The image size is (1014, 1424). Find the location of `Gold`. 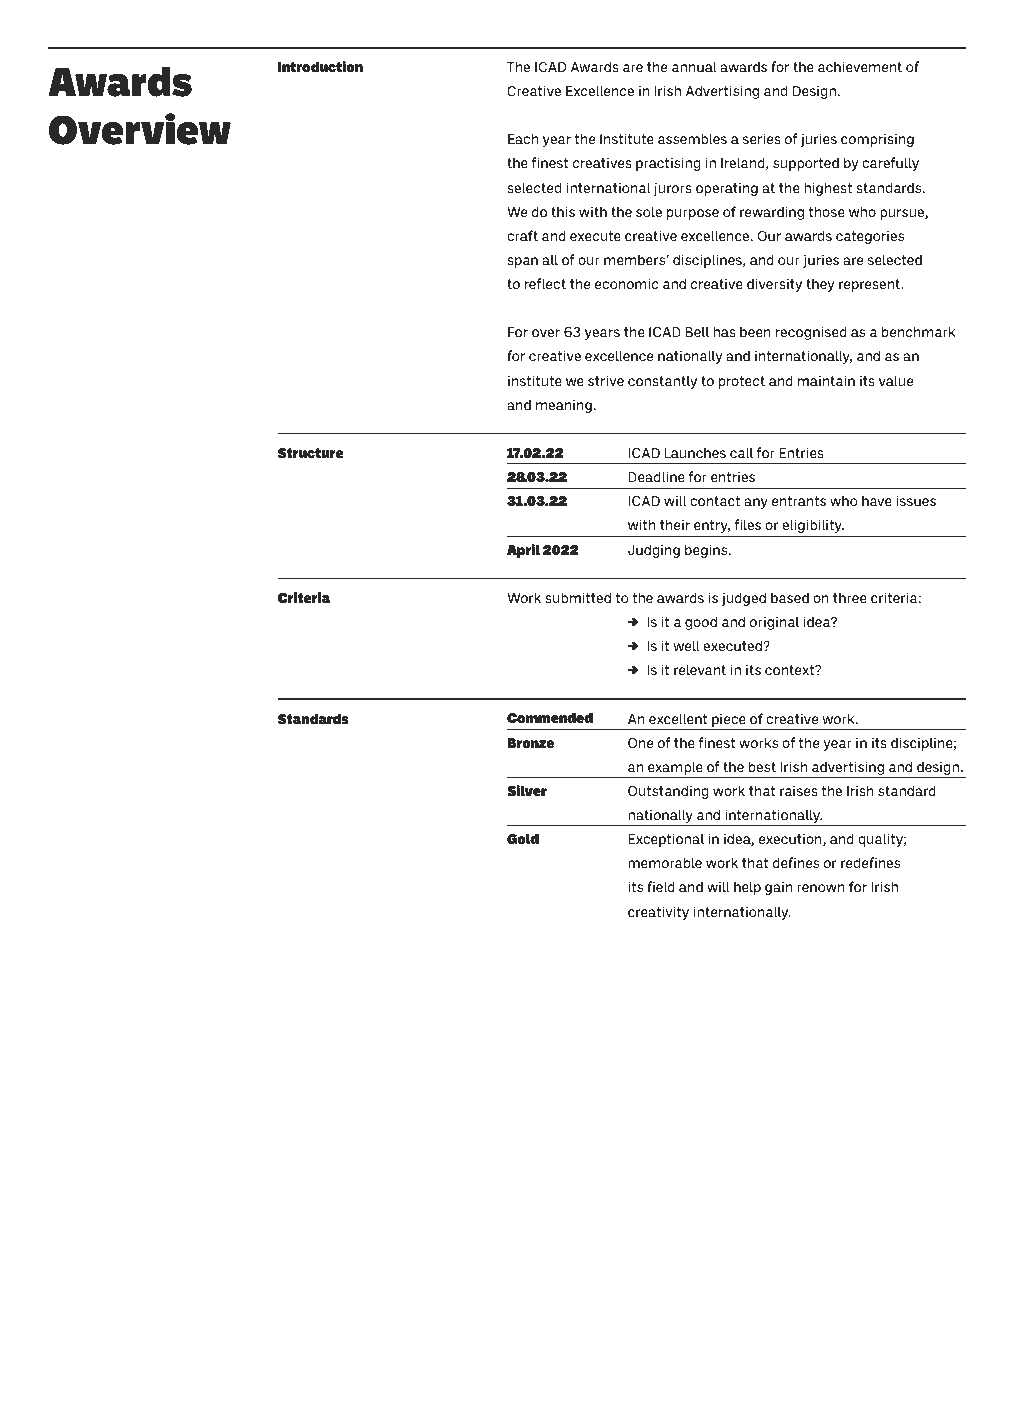

Gold is located at coordinates (523, 838).
